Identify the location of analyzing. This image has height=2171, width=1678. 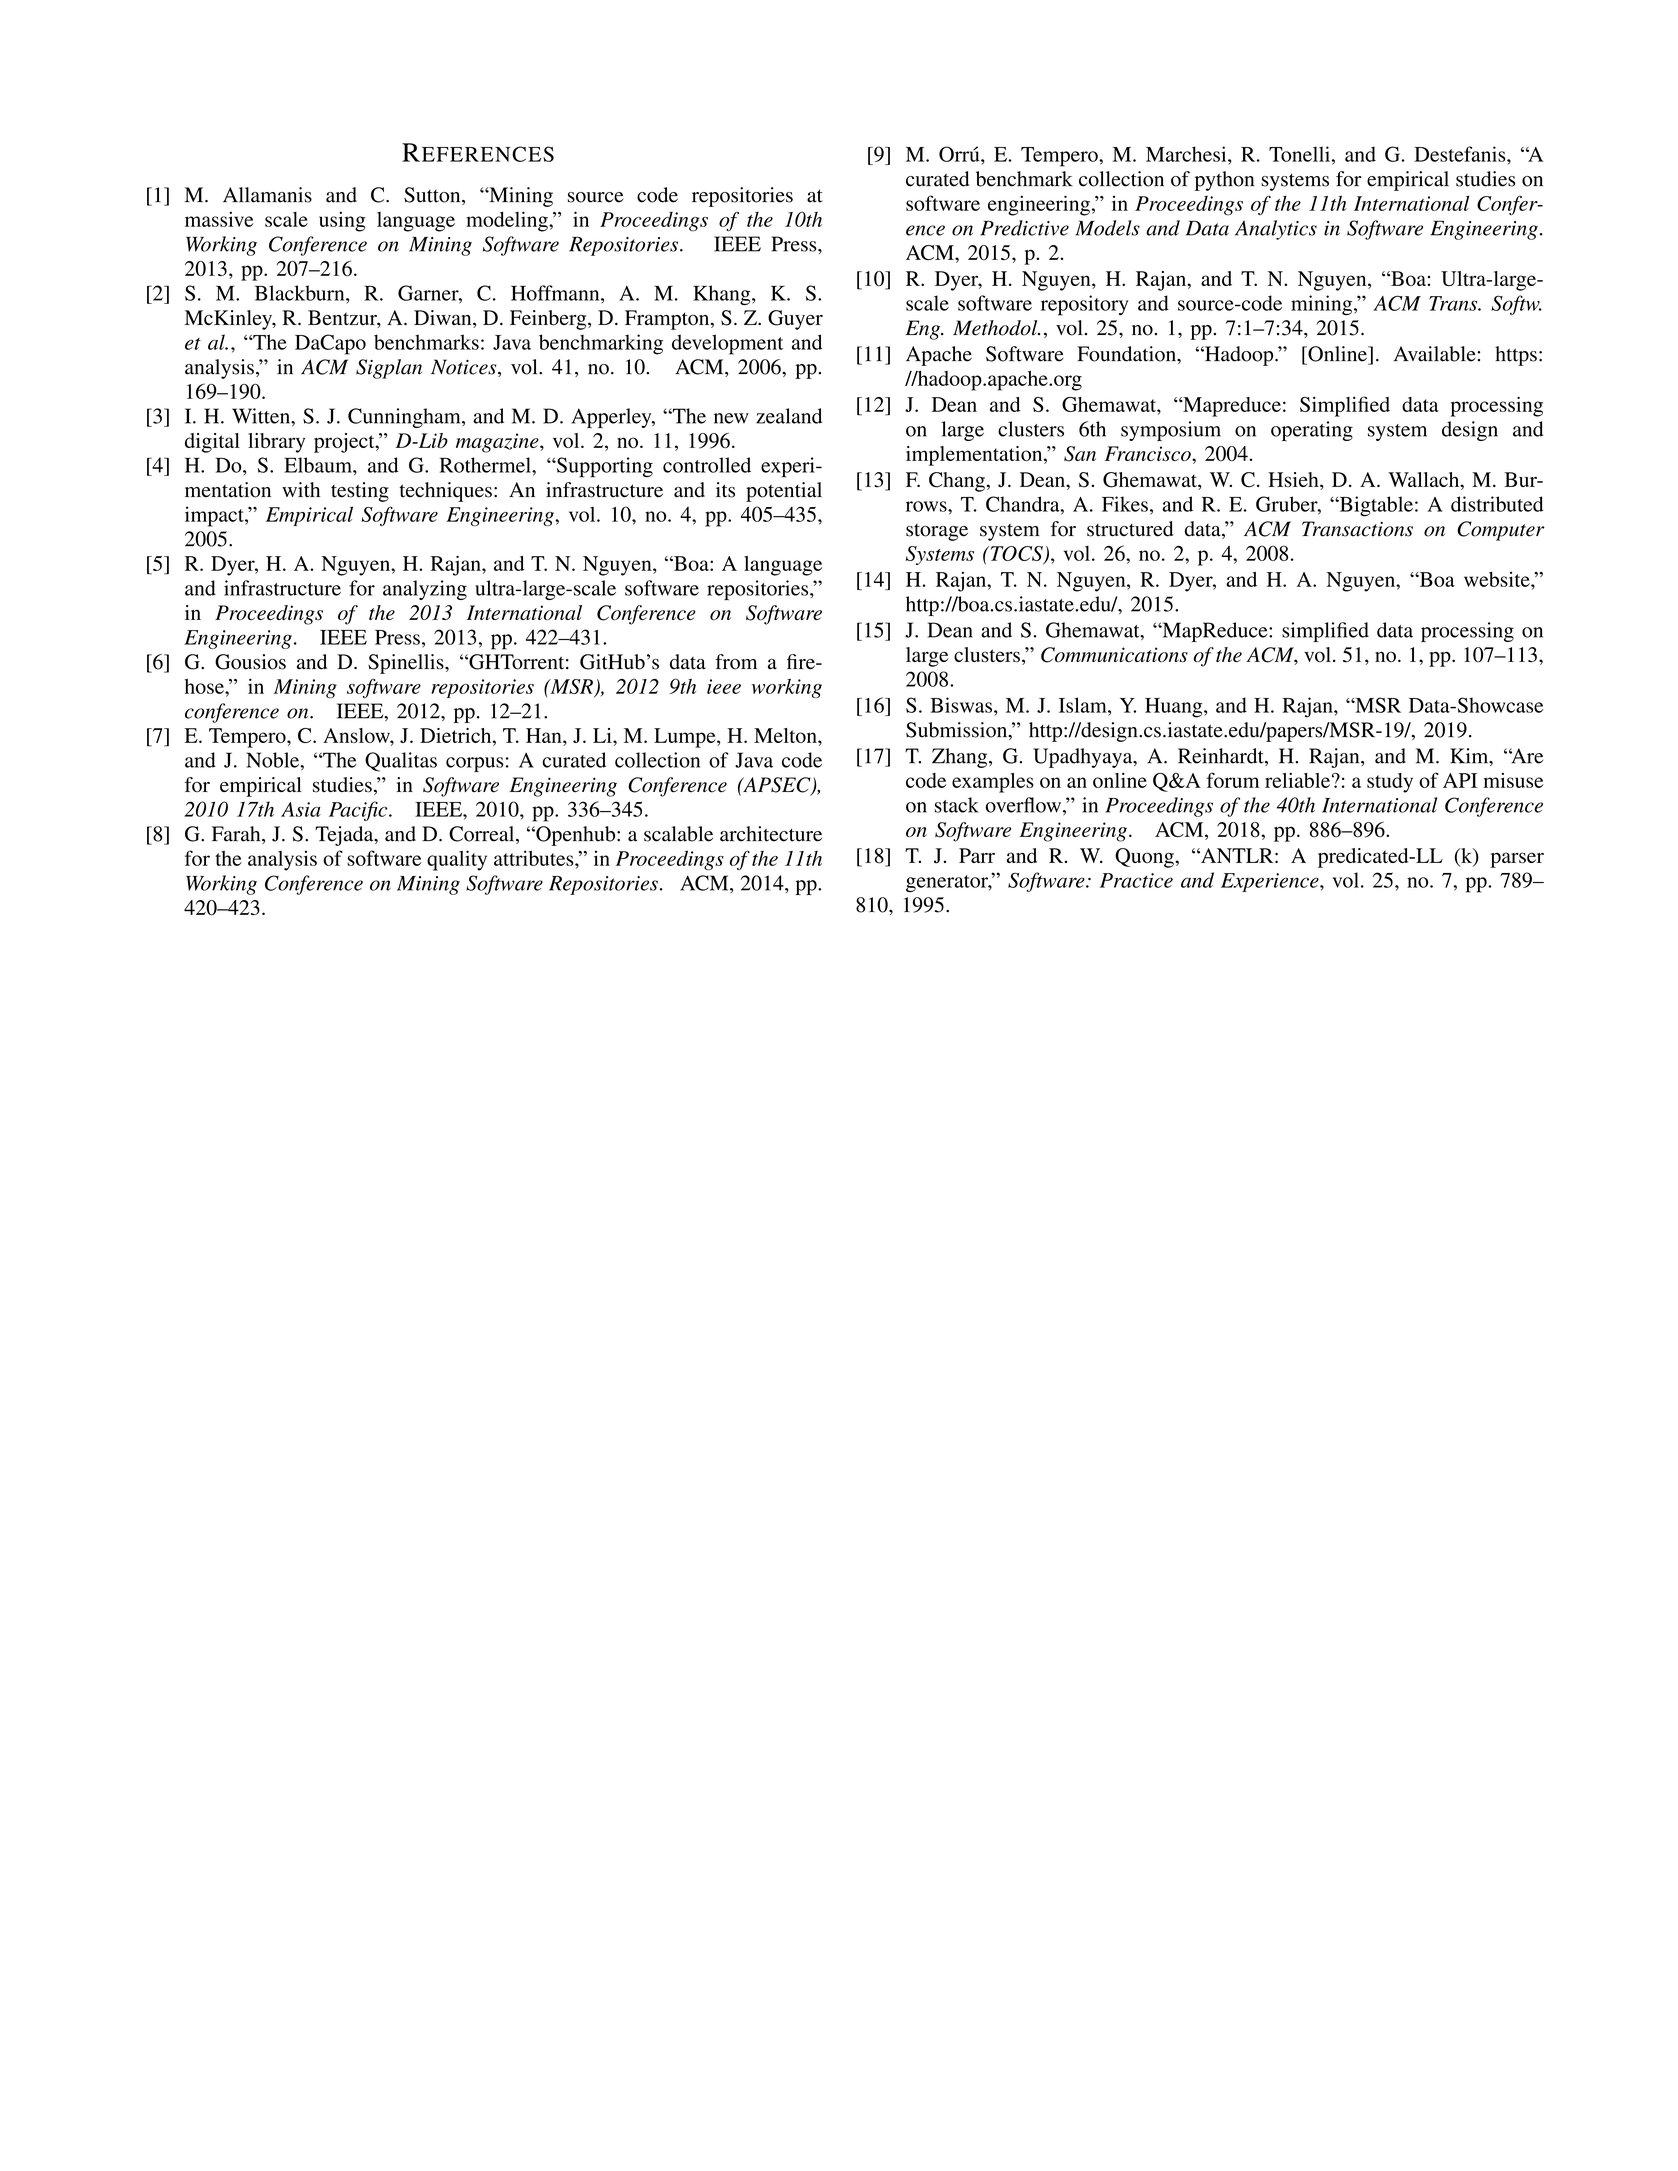
(425, 590).
